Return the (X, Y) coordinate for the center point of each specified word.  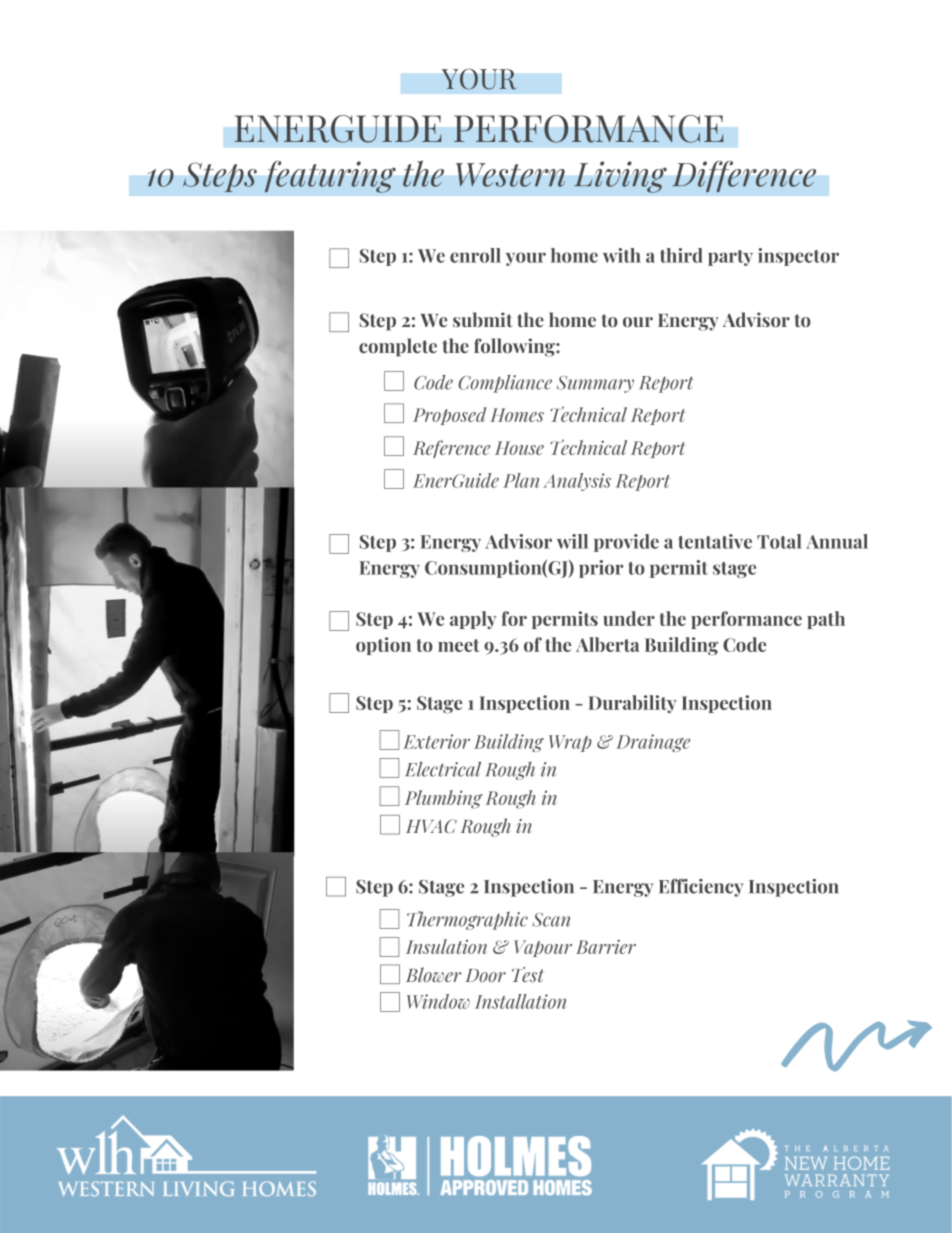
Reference (451, 449)
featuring (330, 177)
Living (620, 177)
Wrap (570, 743)
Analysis (577, 482)
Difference (744, 176)
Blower (434, 974)
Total (779, 541)
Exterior (436, 741)
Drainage (653, 743)
